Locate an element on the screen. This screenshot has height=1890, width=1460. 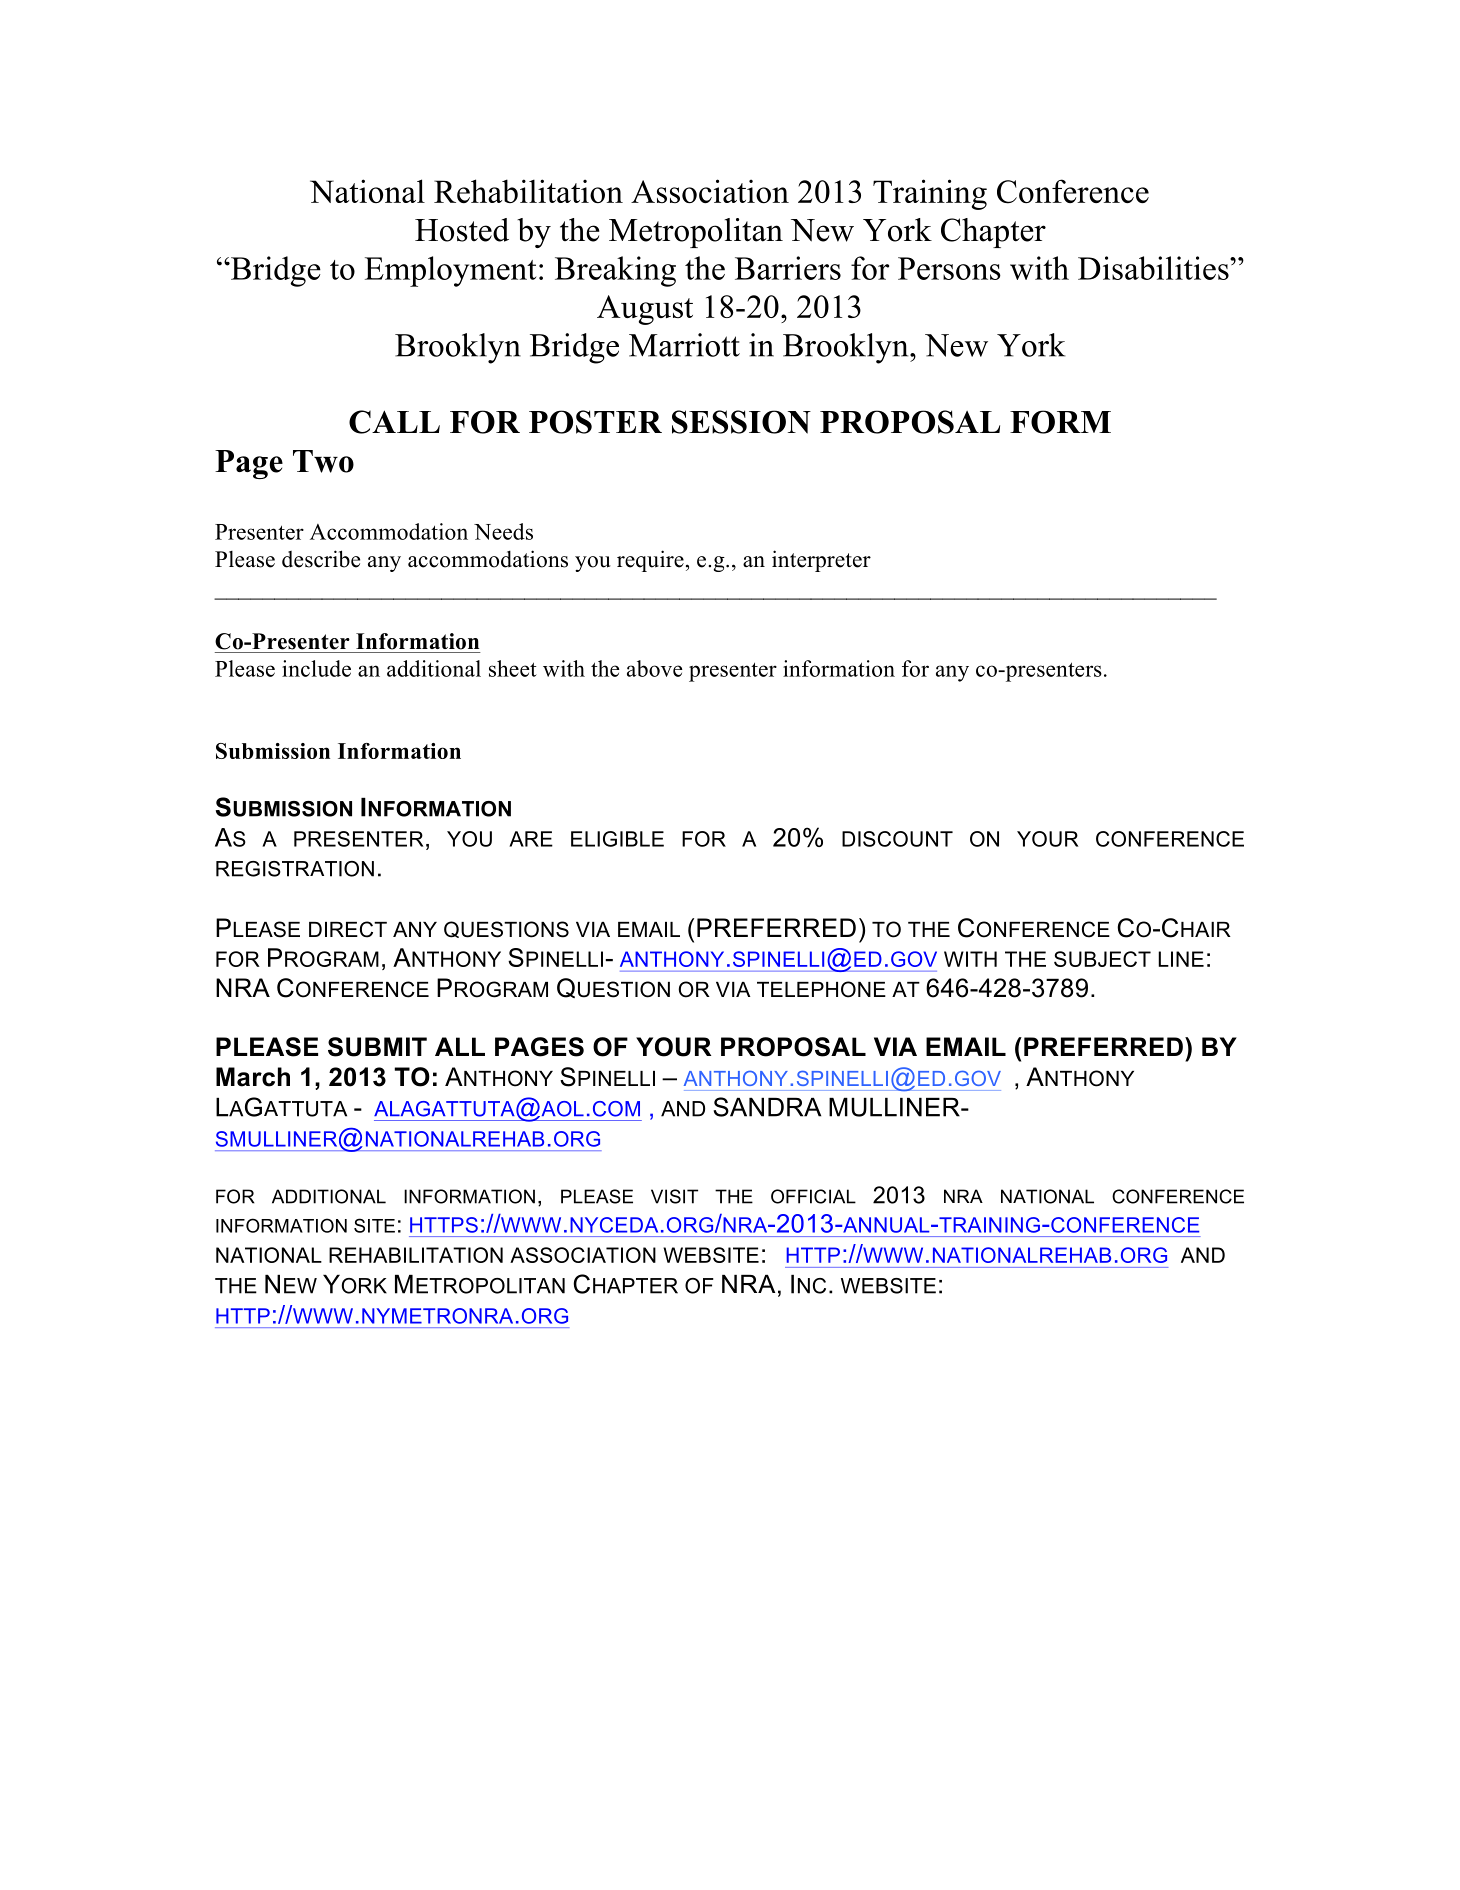
DISCOUNT is located at coordinates (897, 839).
